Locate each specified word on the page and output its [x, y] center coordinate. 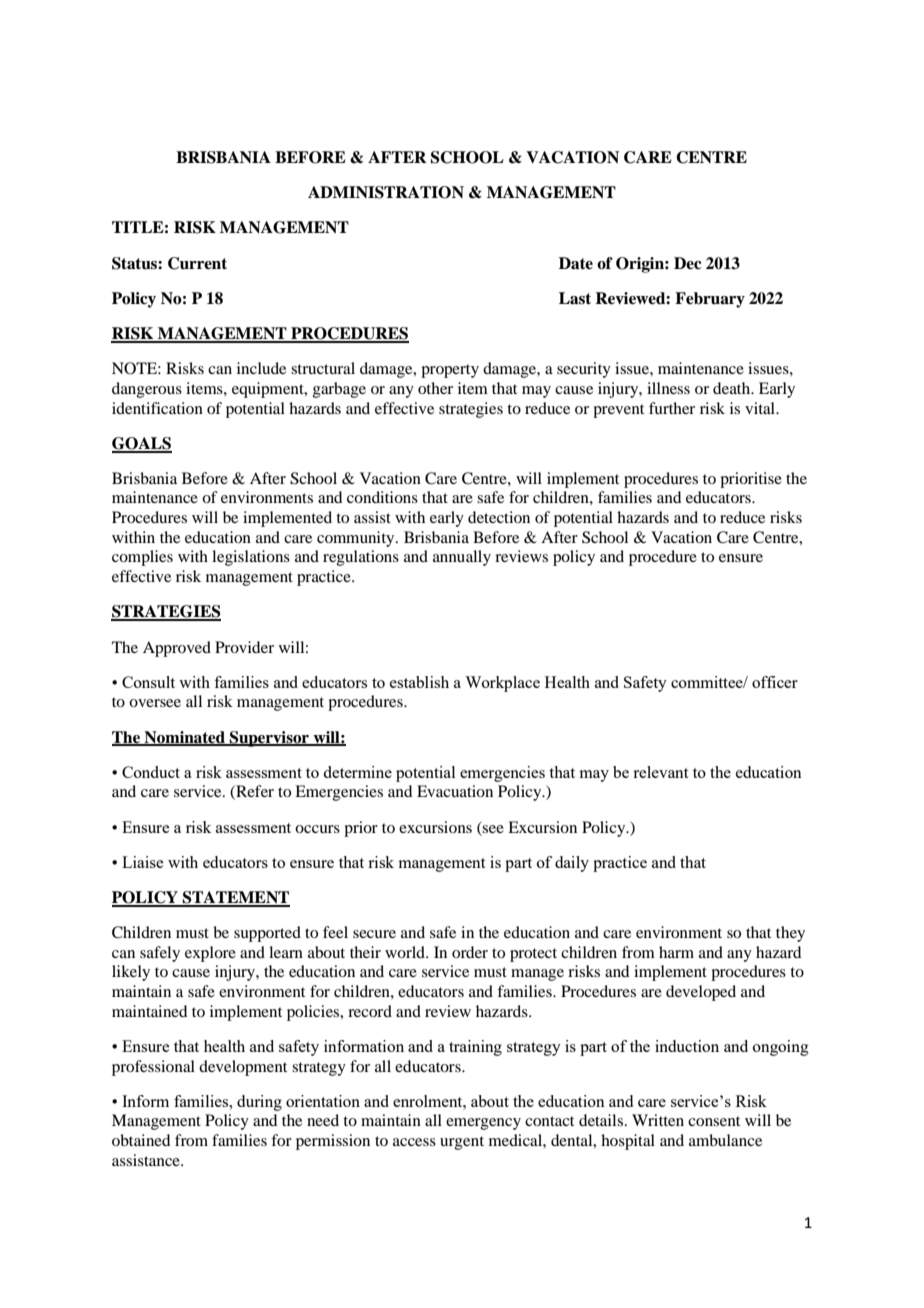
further [672, 408]
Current [197, 263]
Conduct [151, 772]
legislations [251, 558]
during [259, 1103]
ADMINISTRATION [386, 192]
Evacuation [455, 791]
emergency [483, 1124]
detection [499, 517]
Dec [688, 263]
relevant [660, 772]
